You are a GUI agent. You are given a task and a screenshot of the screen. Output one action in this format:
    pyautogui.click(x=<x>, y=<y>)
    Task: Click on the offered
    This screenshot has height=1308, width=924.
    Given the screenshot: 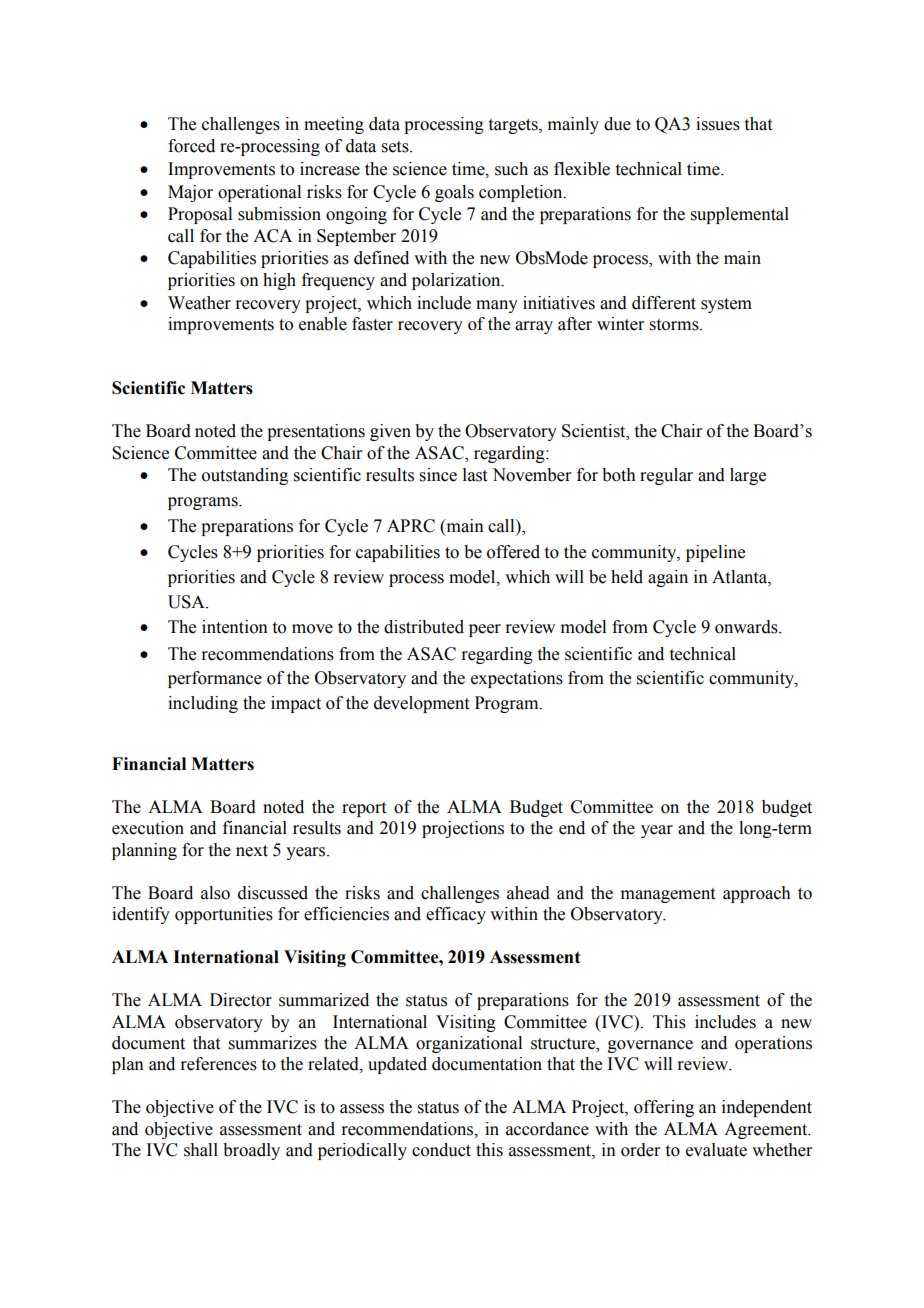 What is the action you would take?
    pyautogui.click(x=513, y=552)
